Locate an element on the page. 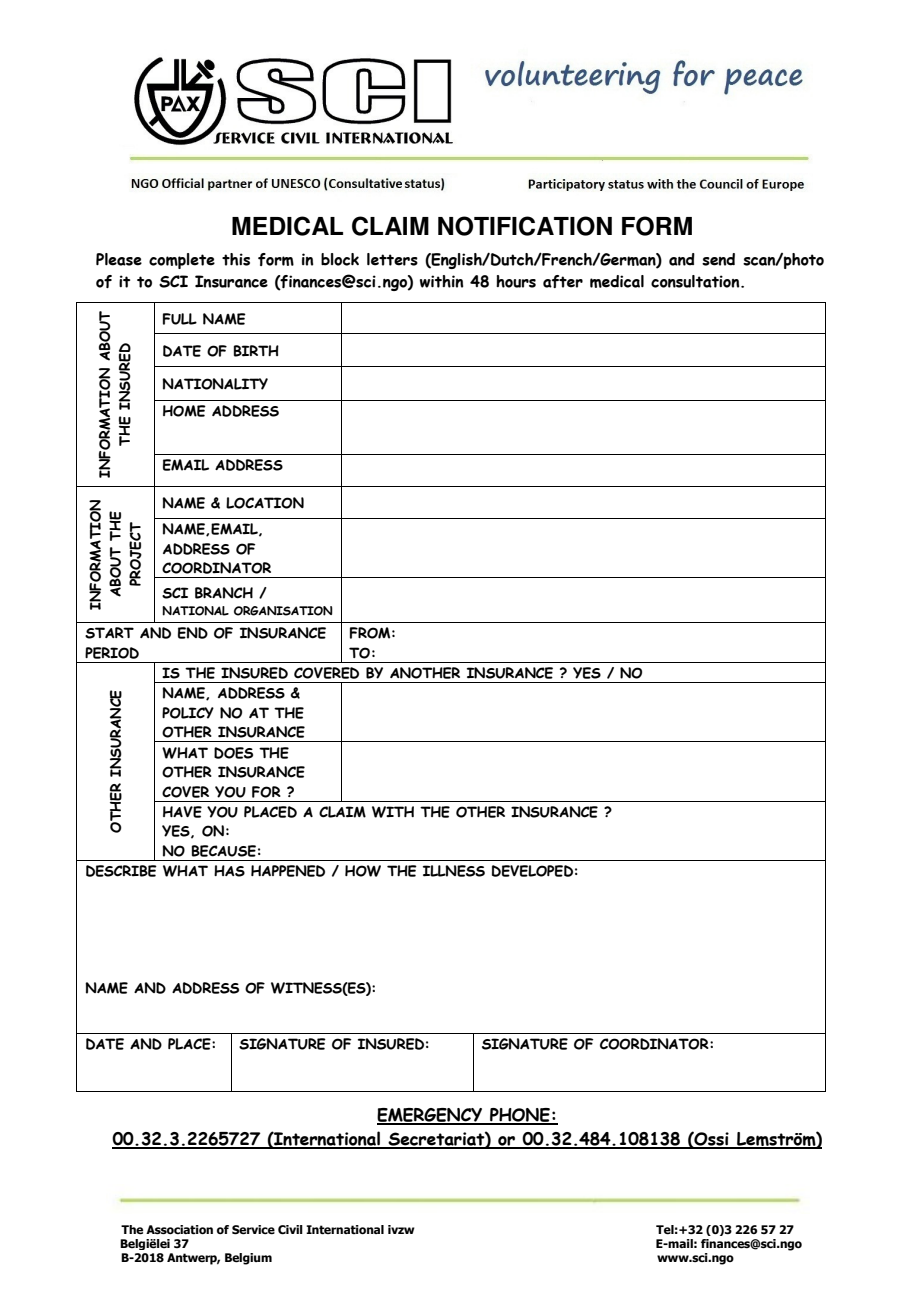 This document has width=924, height=1308. consultation is located at coordinates (696, 281).
